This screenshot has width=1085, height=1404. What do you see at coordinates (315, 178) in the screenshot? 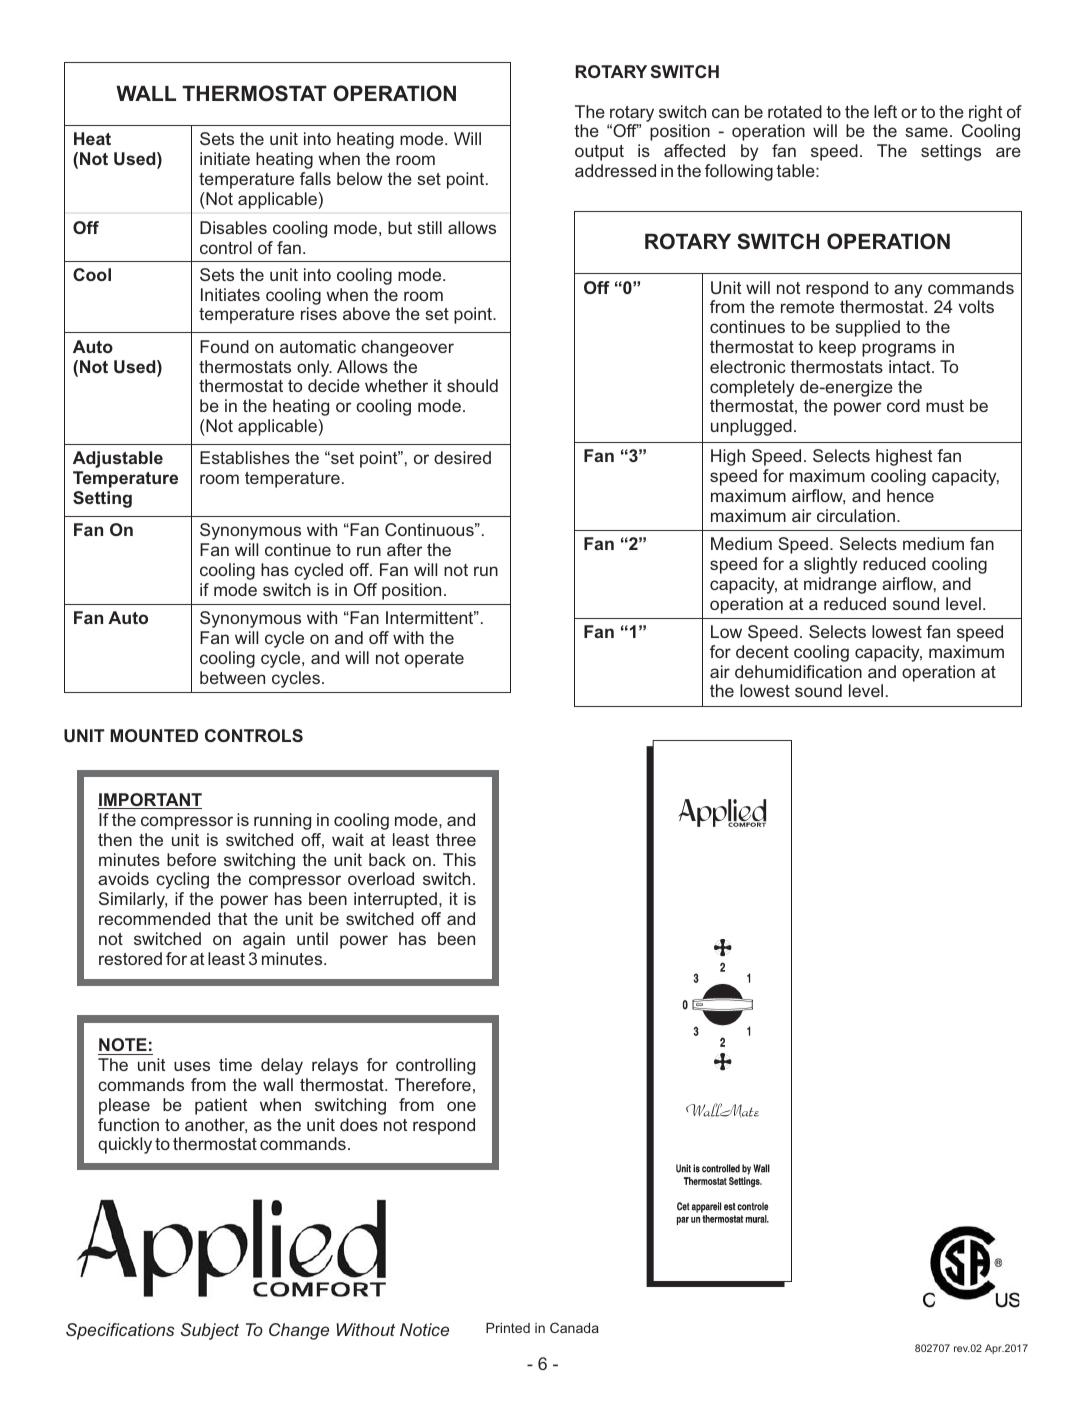
I see `falls` at bounding box center [315, 178].
